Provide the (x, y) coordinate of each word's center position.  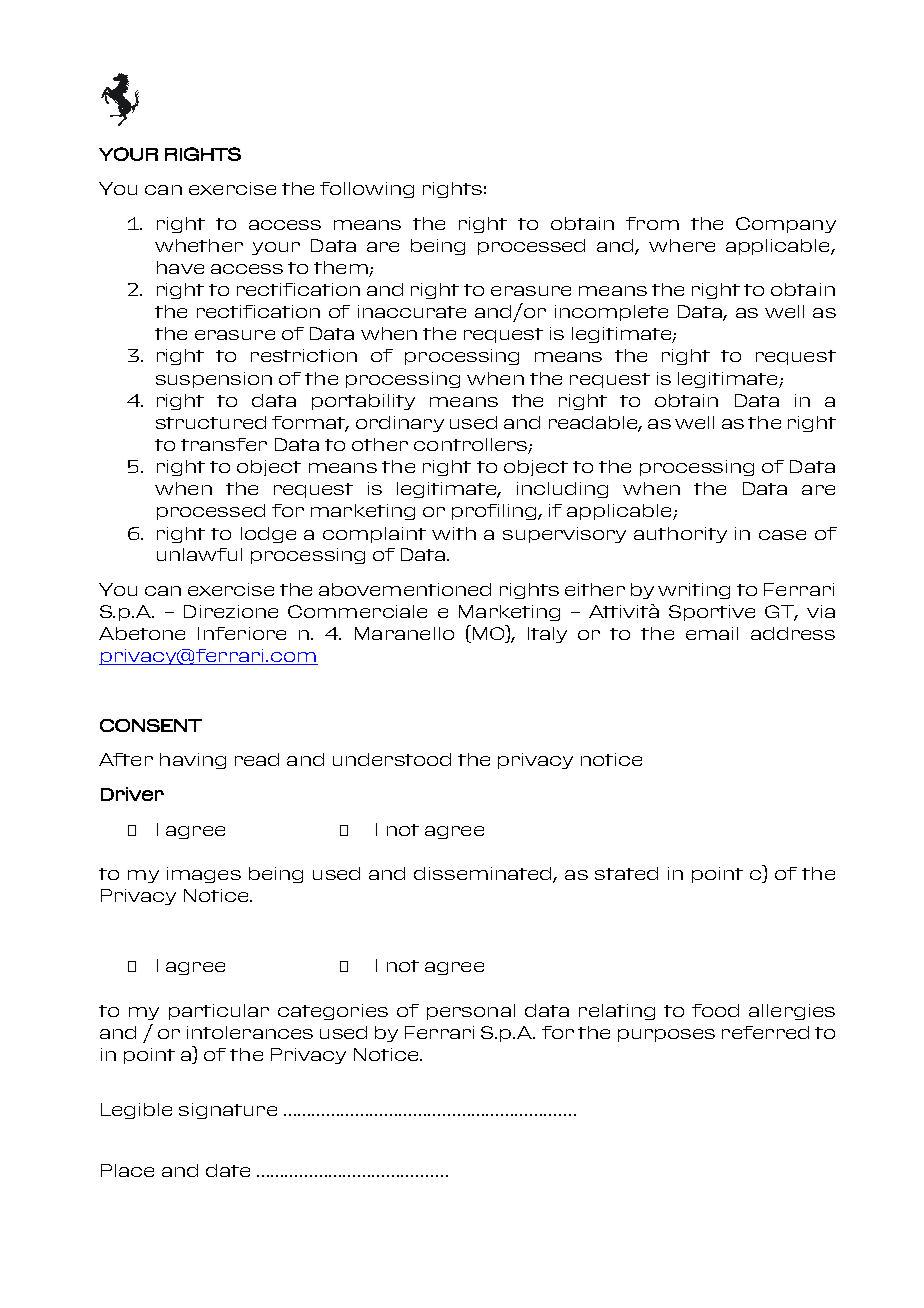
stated (626, 873)
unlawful (199, 554)
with (454, 533)
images (204, 875)
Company (786, 225)
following (367, 190)
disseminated (484, 875)
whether (199, 245)
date (228, 1170)
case (782, 535)
